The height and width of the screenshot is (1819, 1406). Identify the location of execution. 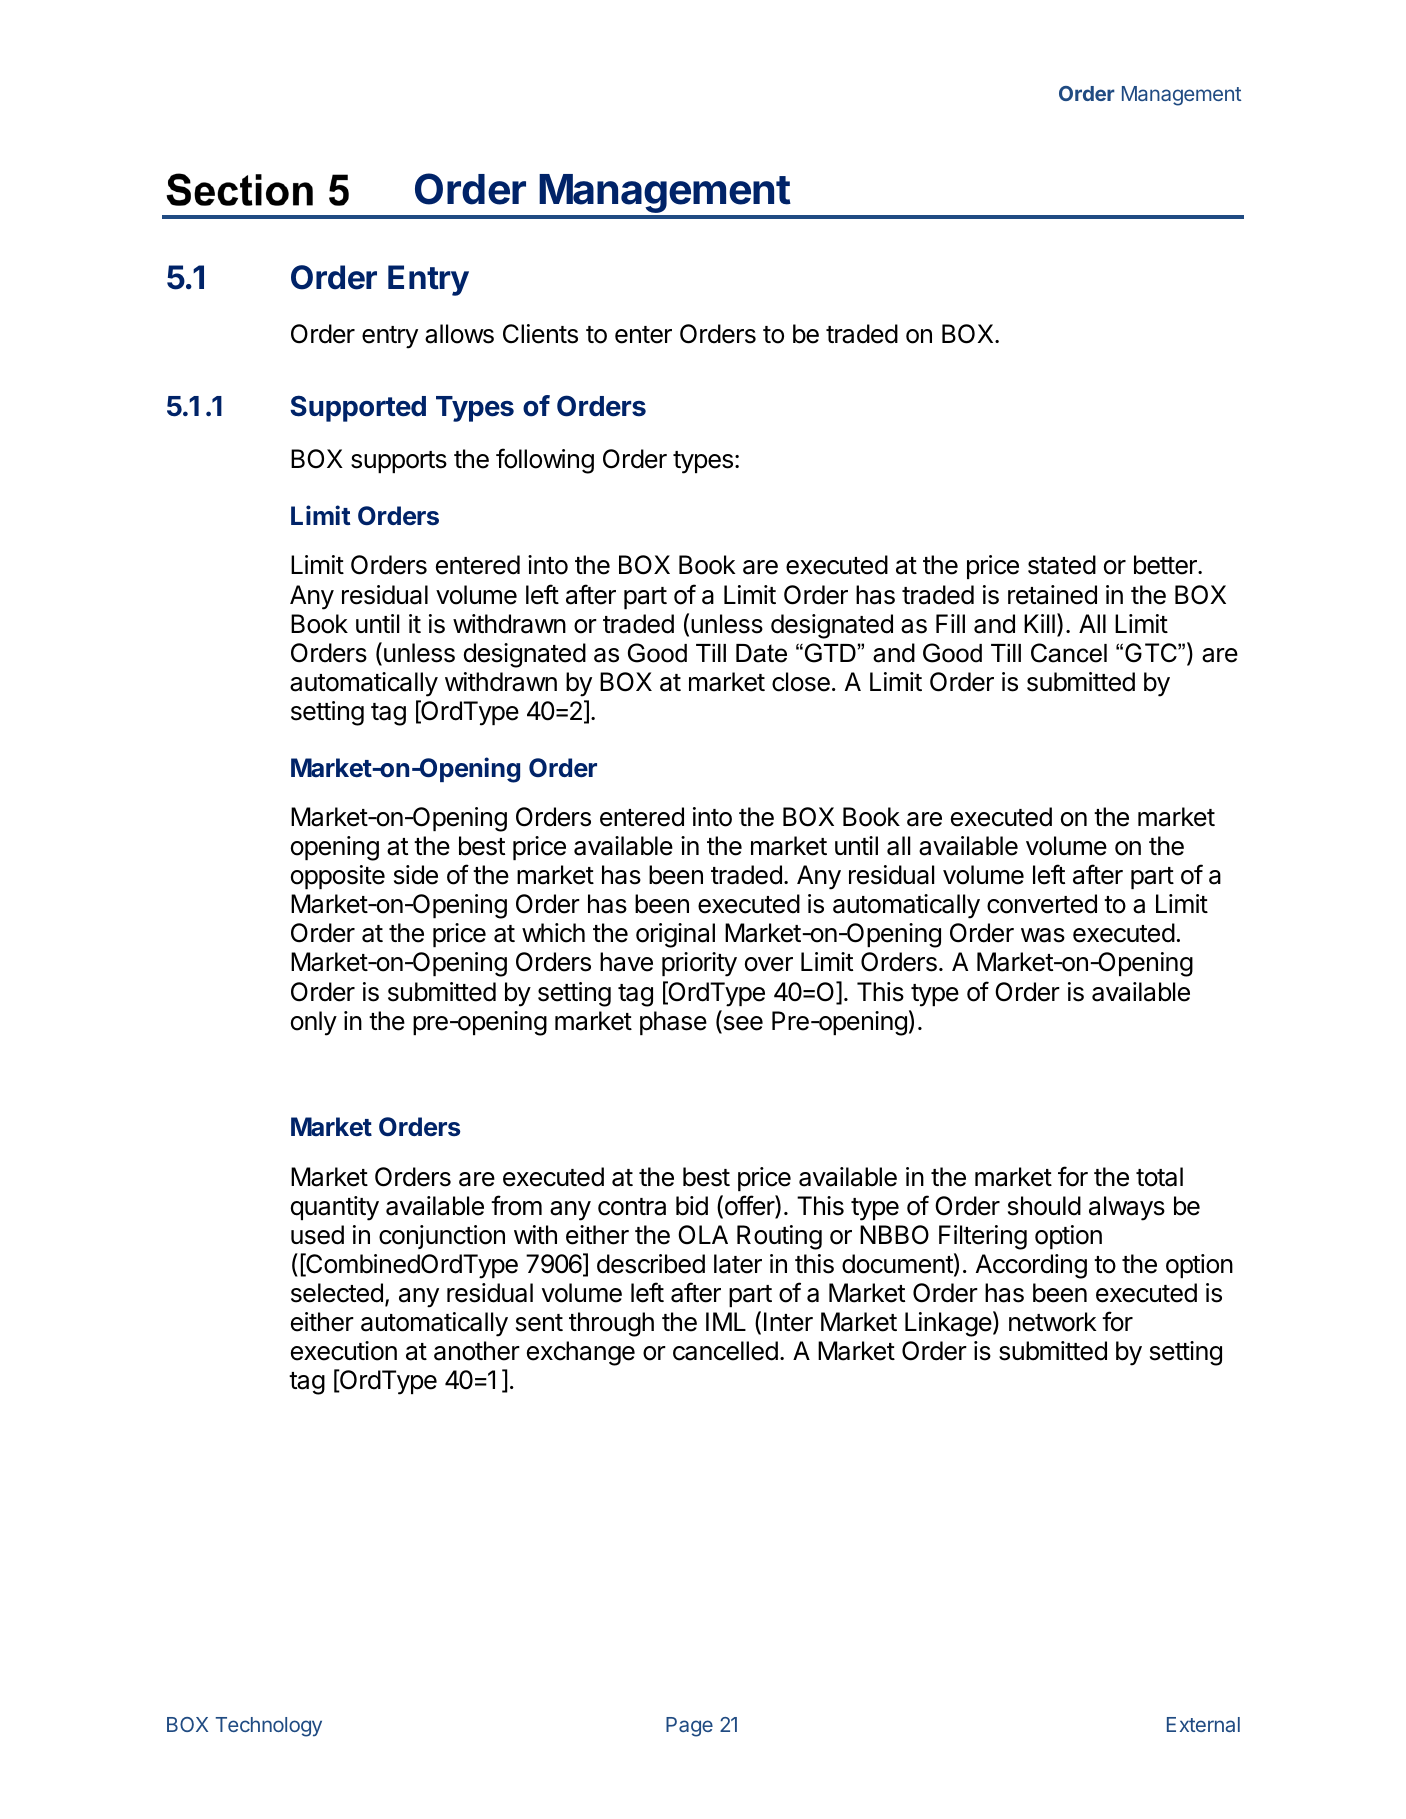
(344, 1351).
